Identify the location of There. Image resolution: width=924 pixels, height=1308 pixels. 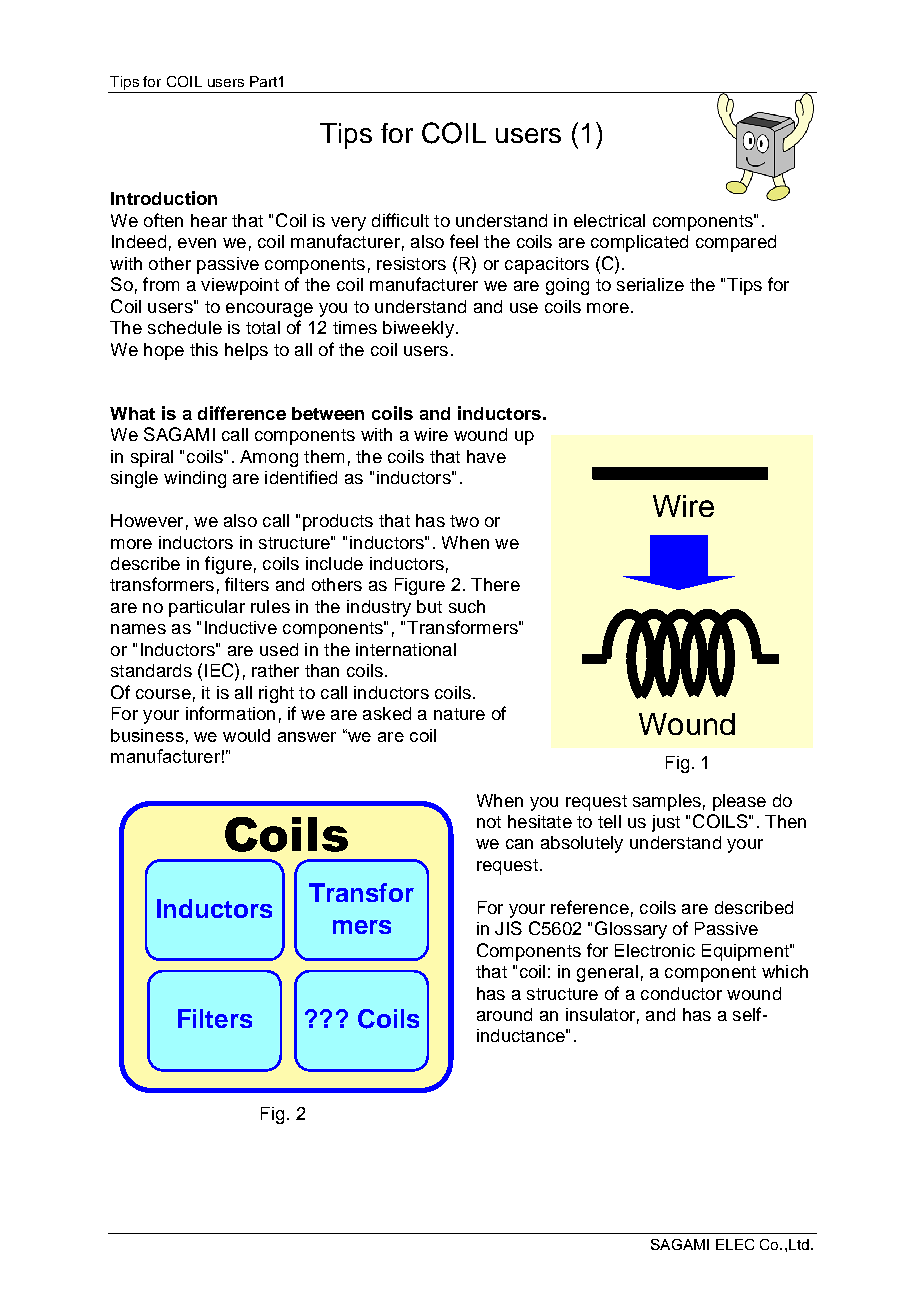
(495, 584).
